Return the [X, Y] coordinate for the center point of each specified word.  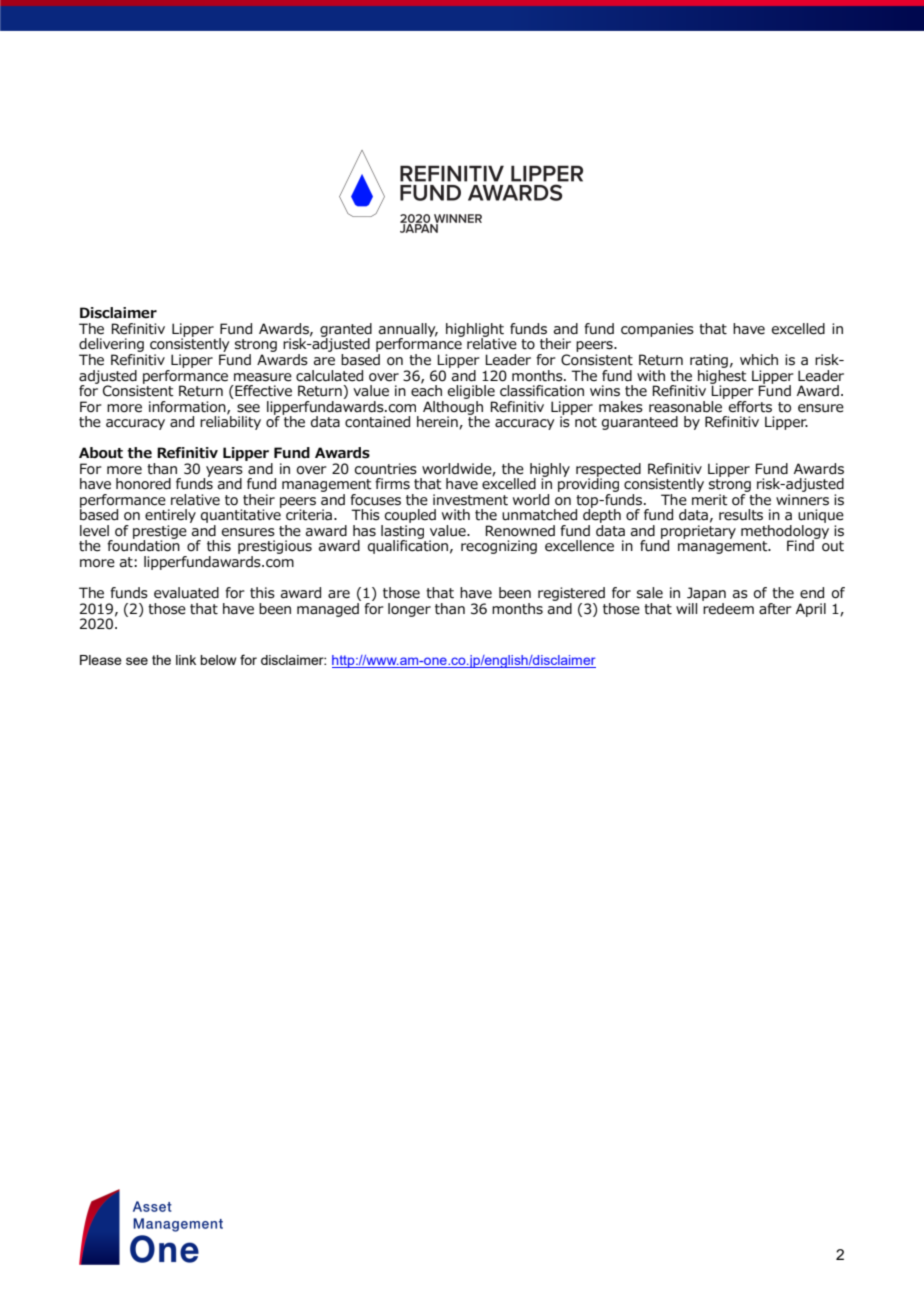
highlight [475, 331]
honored [143, 484]
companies [657, 330]
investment [470, 500]
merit [710, 500]
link [186, 660]
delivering [112, 346]
